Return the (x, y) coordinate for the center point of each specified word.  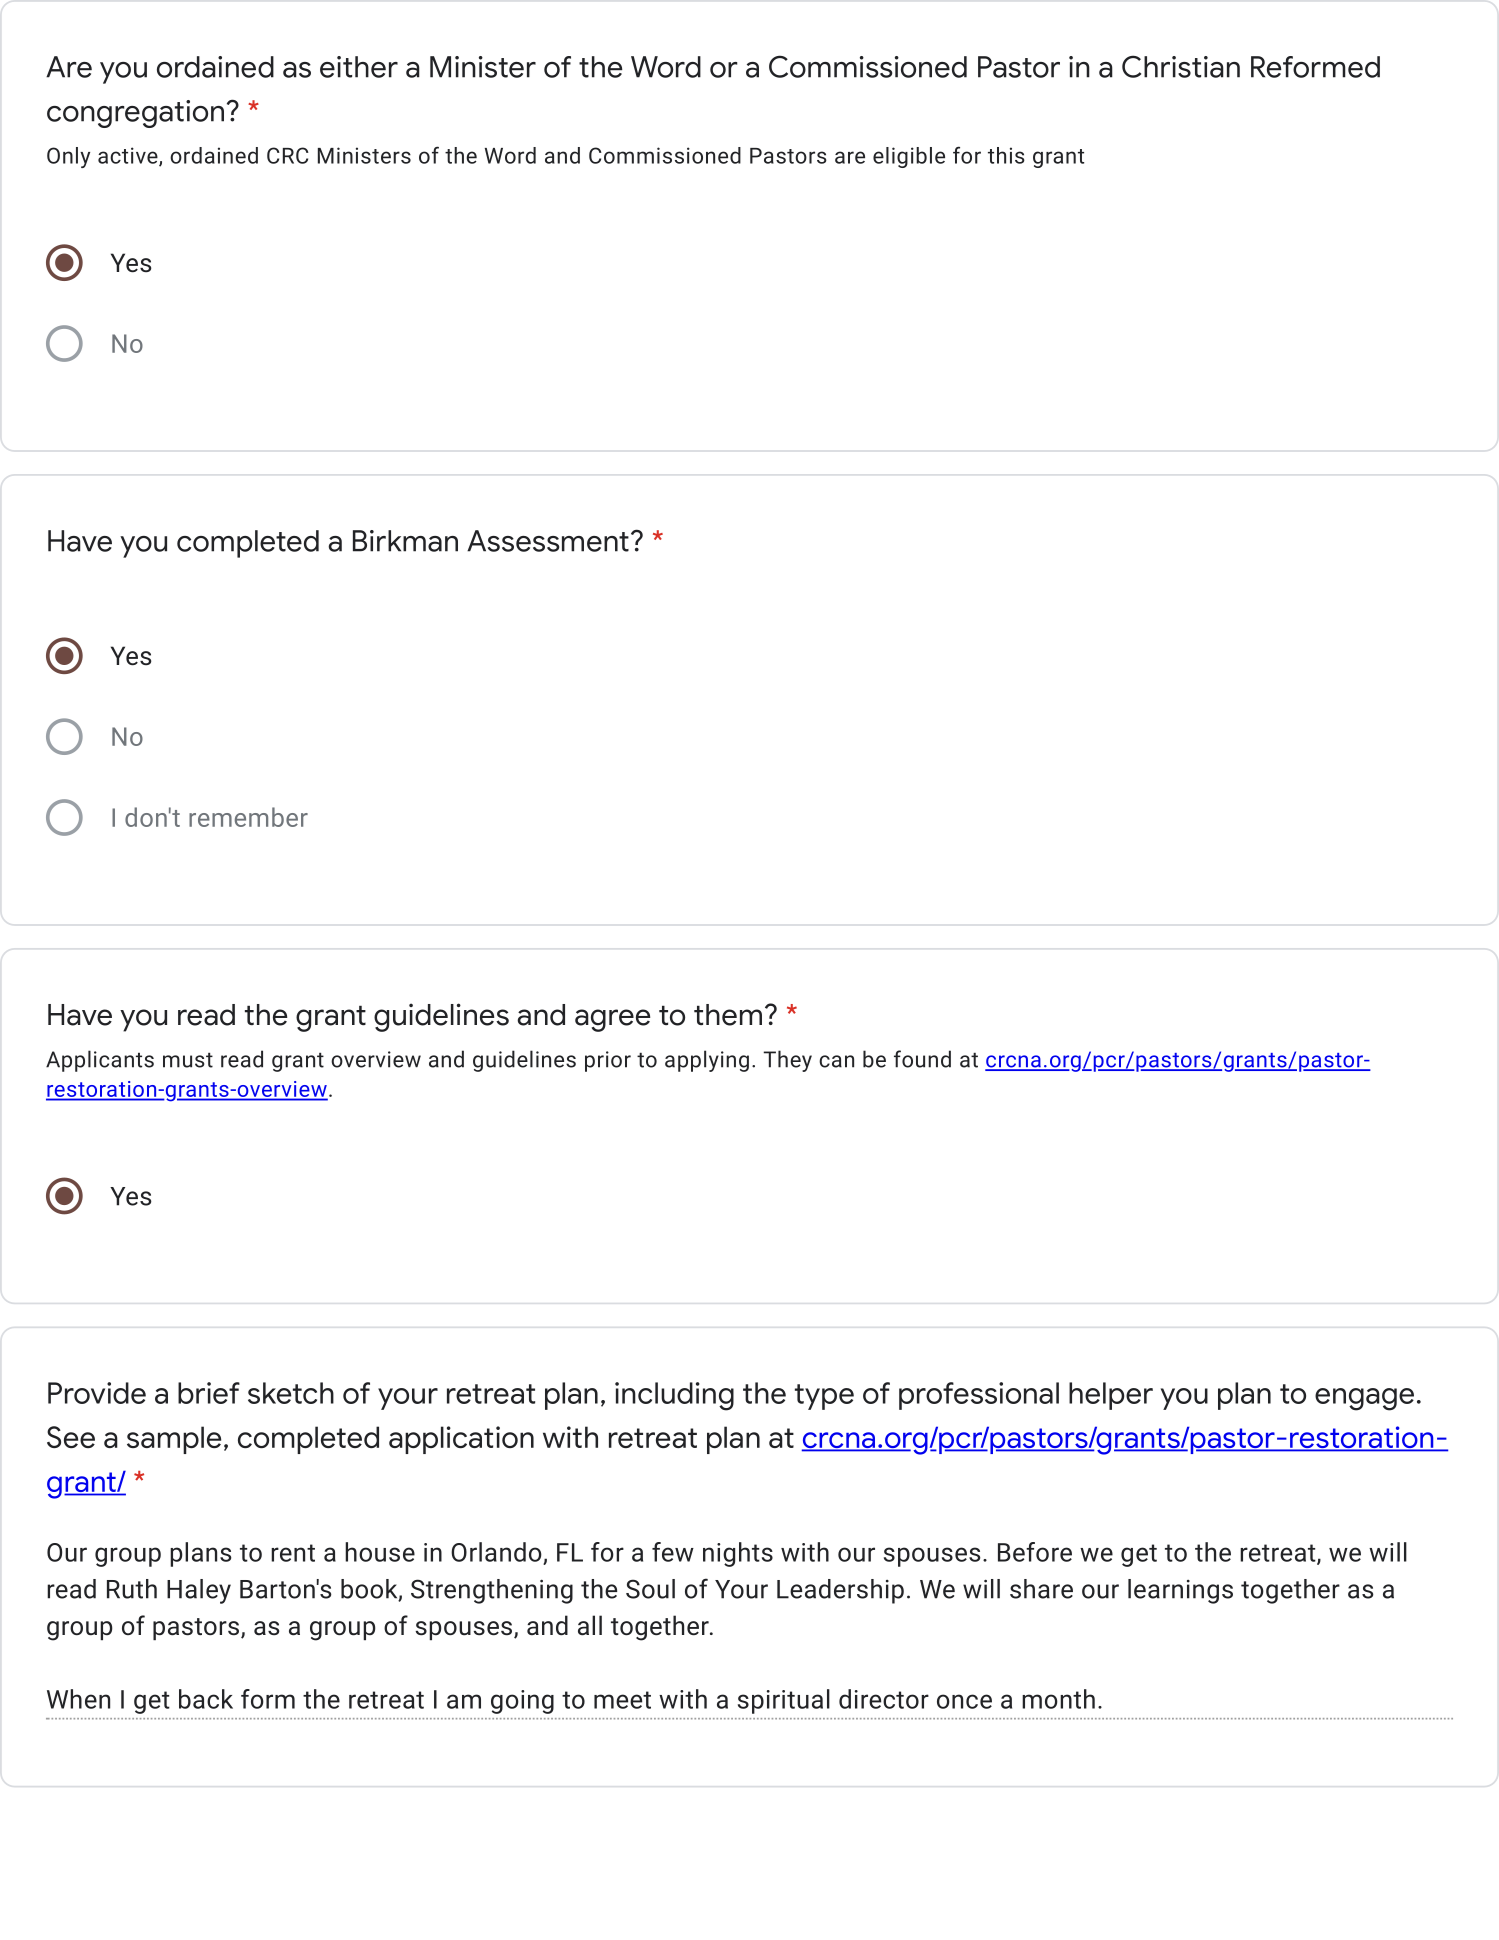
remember (248, 817)
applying (707, 1061)
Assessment (548, 541)
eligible (909, 157)
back (206, 1699)
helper (1111, 1396)
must (188, 1060)
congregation (135, 114)
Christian (1181, 66)
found (922, 1059)
